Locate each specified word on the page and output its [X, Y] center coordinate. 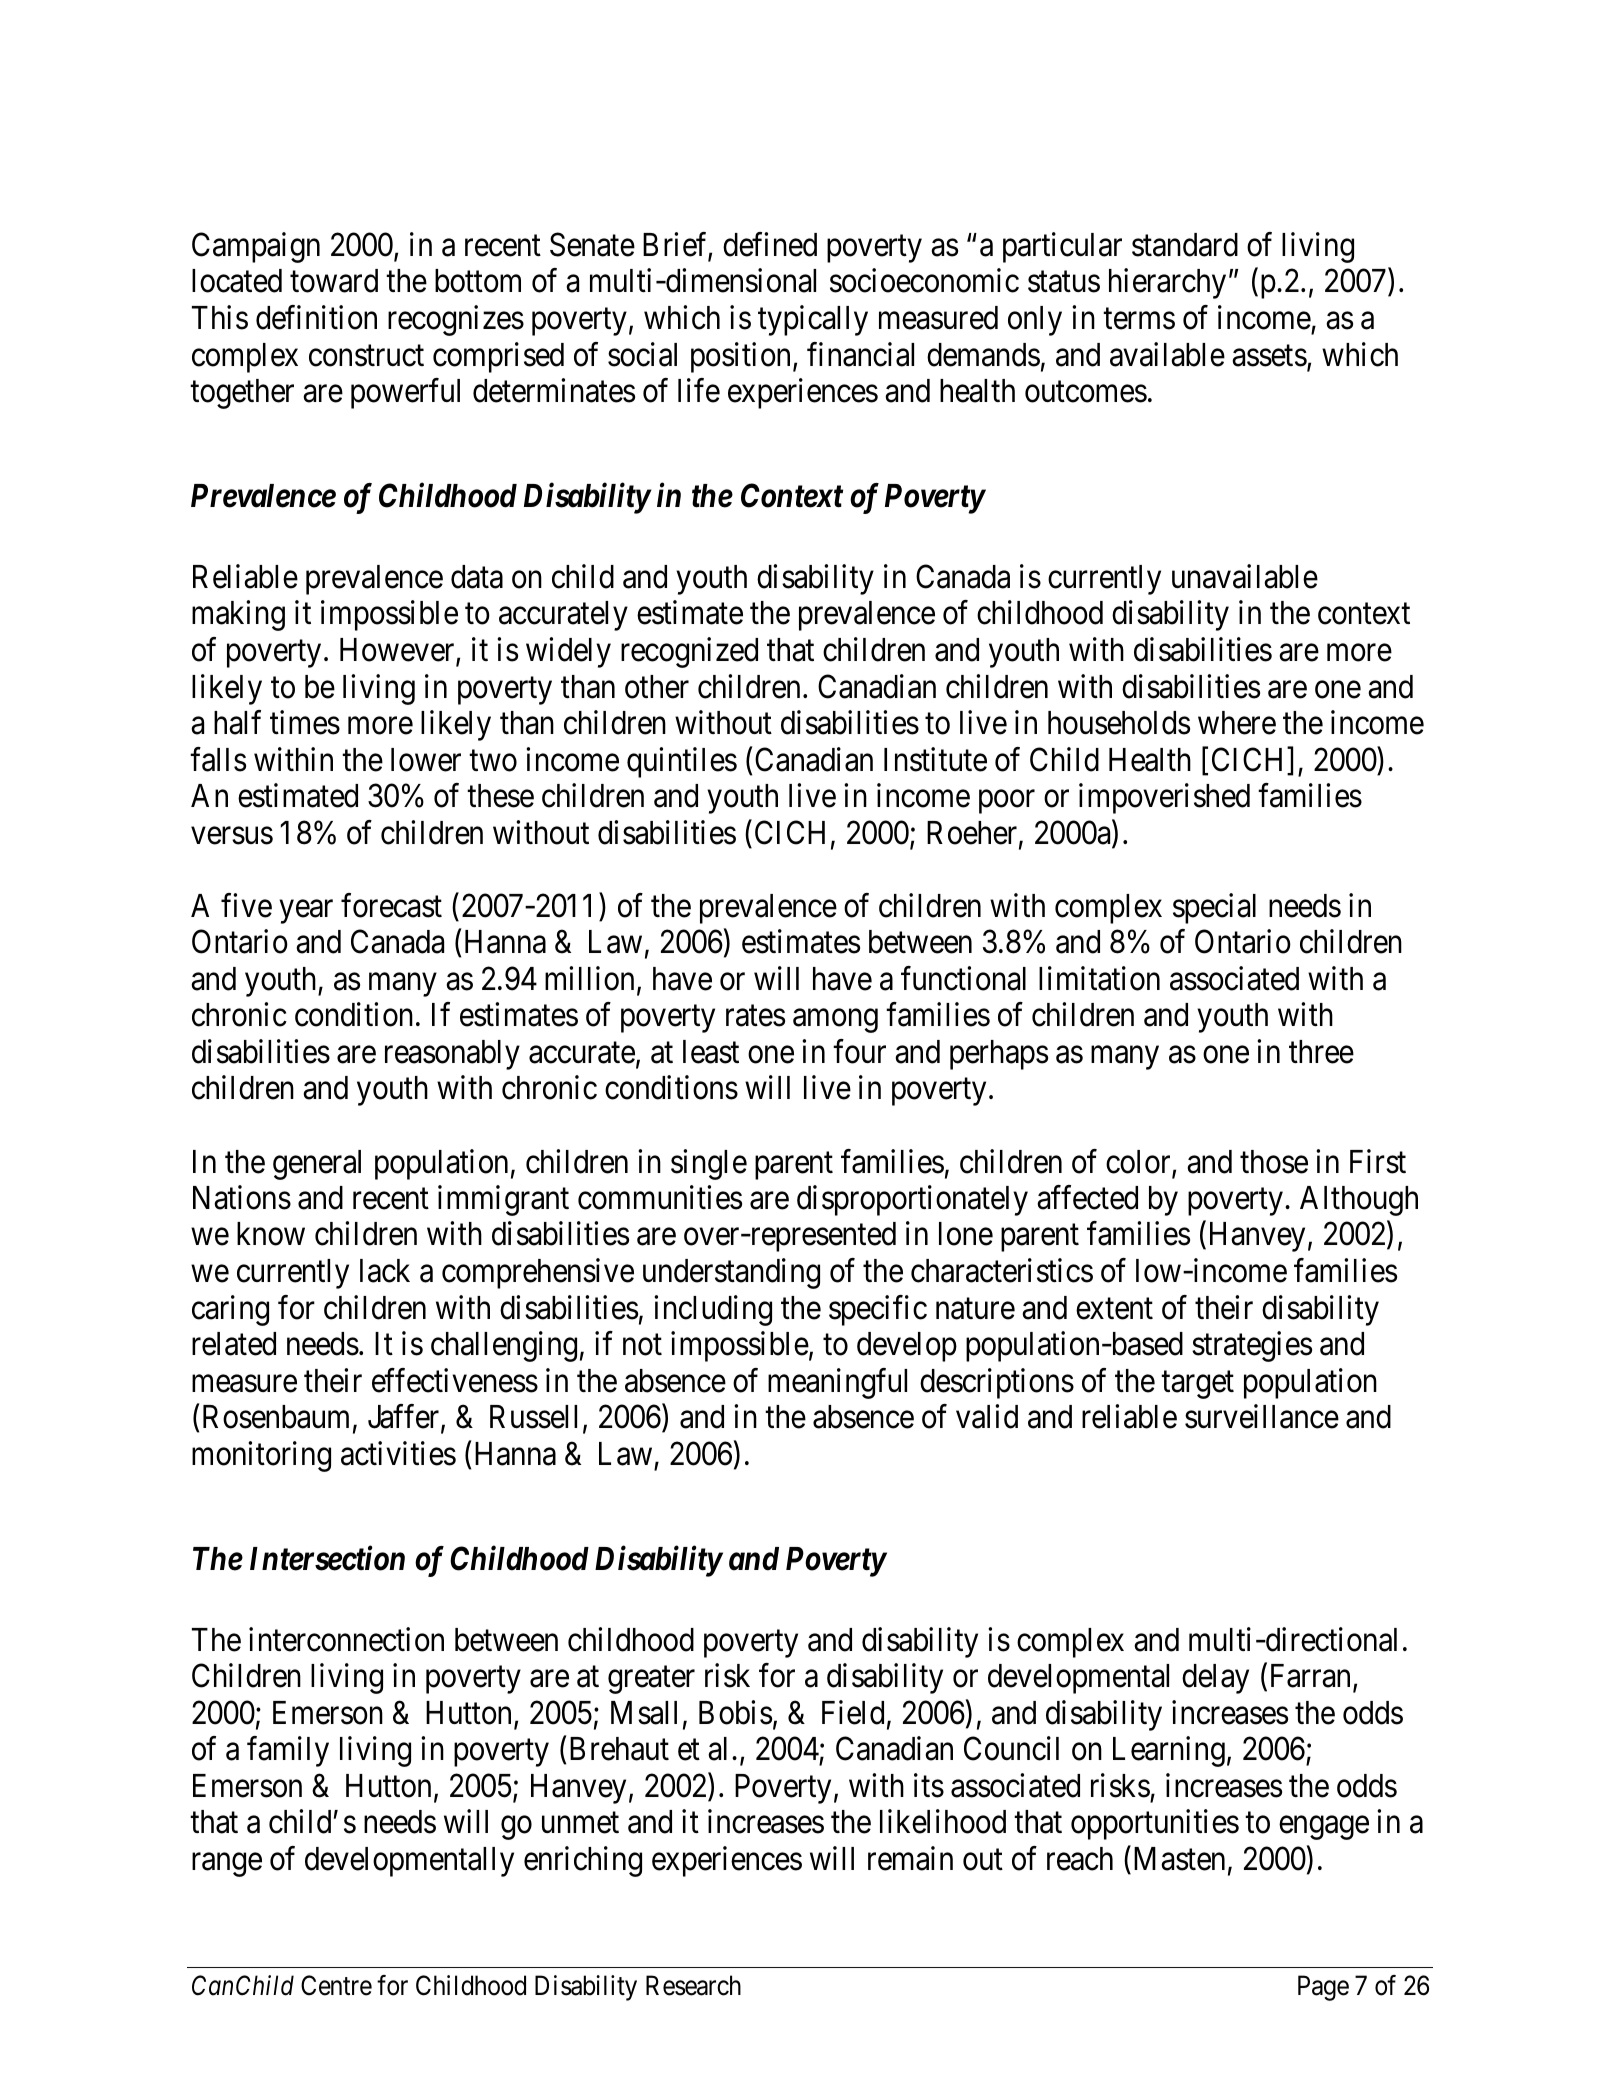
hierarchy [1167, 284]
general [317, 1165]
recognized [689, 652]
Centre [336, 1985]
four [859, 1051]
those [1274, 1162]
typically [813, 320]
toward [334, 281]
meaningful [837, 1383]
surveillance [1262, 1416]
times [305, 722]
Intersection [327, 1558]
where [1237, 723]
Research [693, 1985]
